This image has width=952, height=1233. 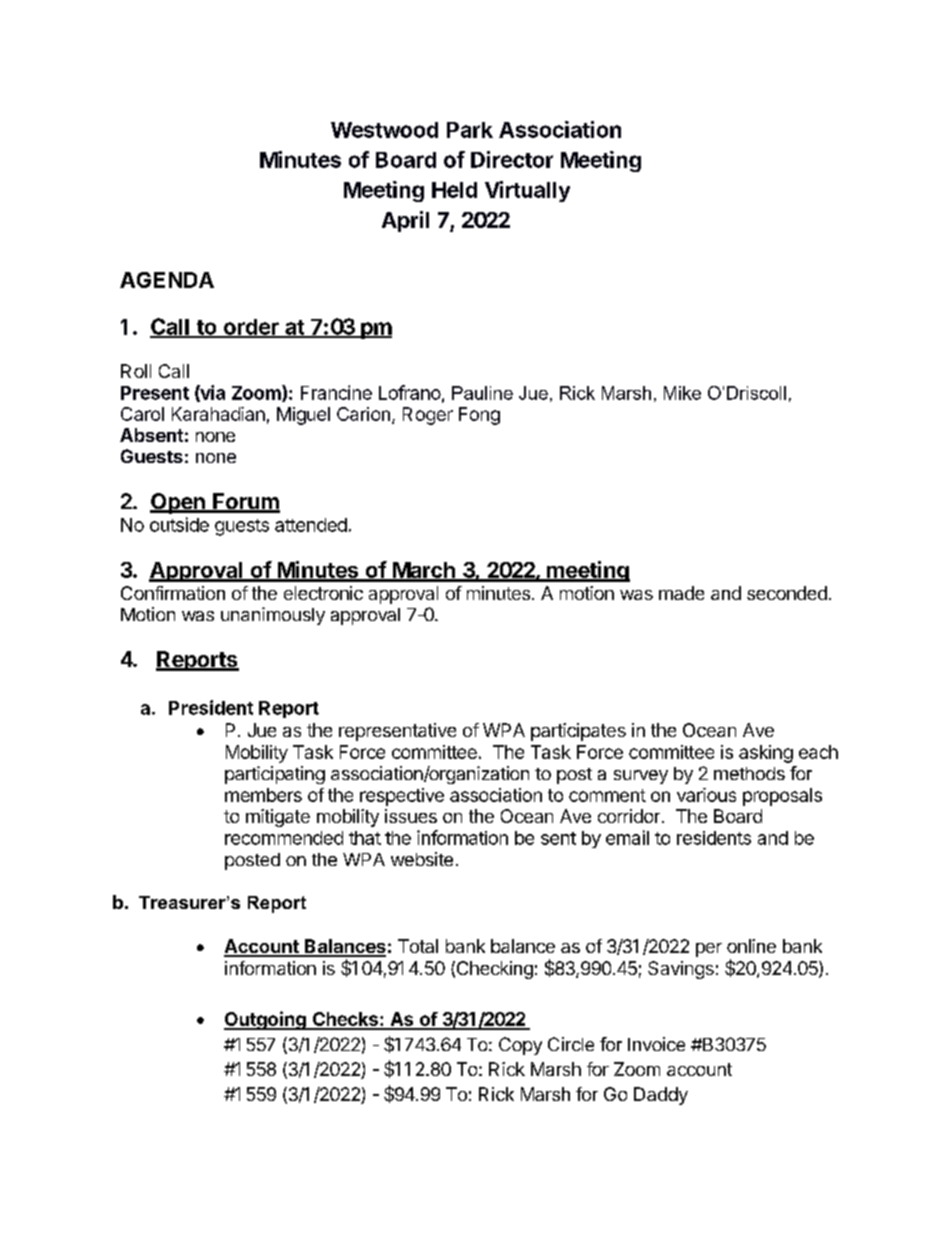 What do you see at coordinates (520, 1046) in the image?
I see `Copy` at bounding box center [520, 1046].
